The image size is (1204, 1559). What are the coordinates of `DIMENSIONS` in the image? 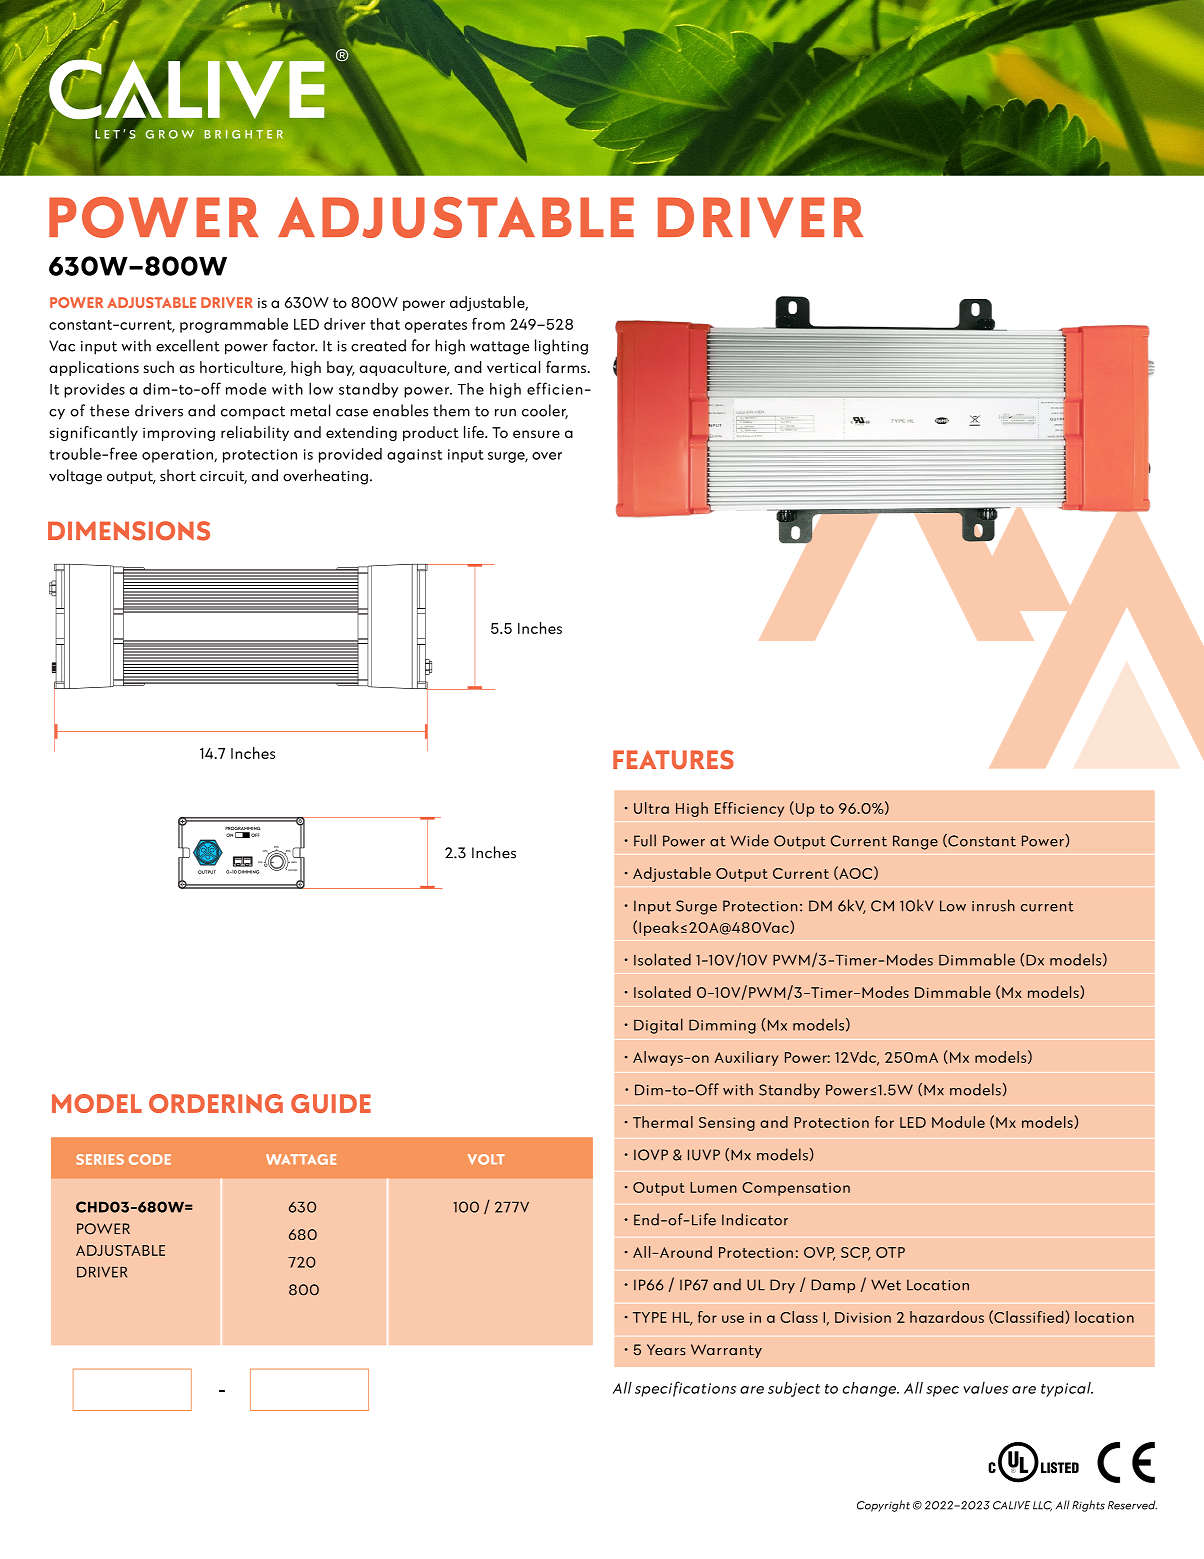 It's located at (129, 531).
